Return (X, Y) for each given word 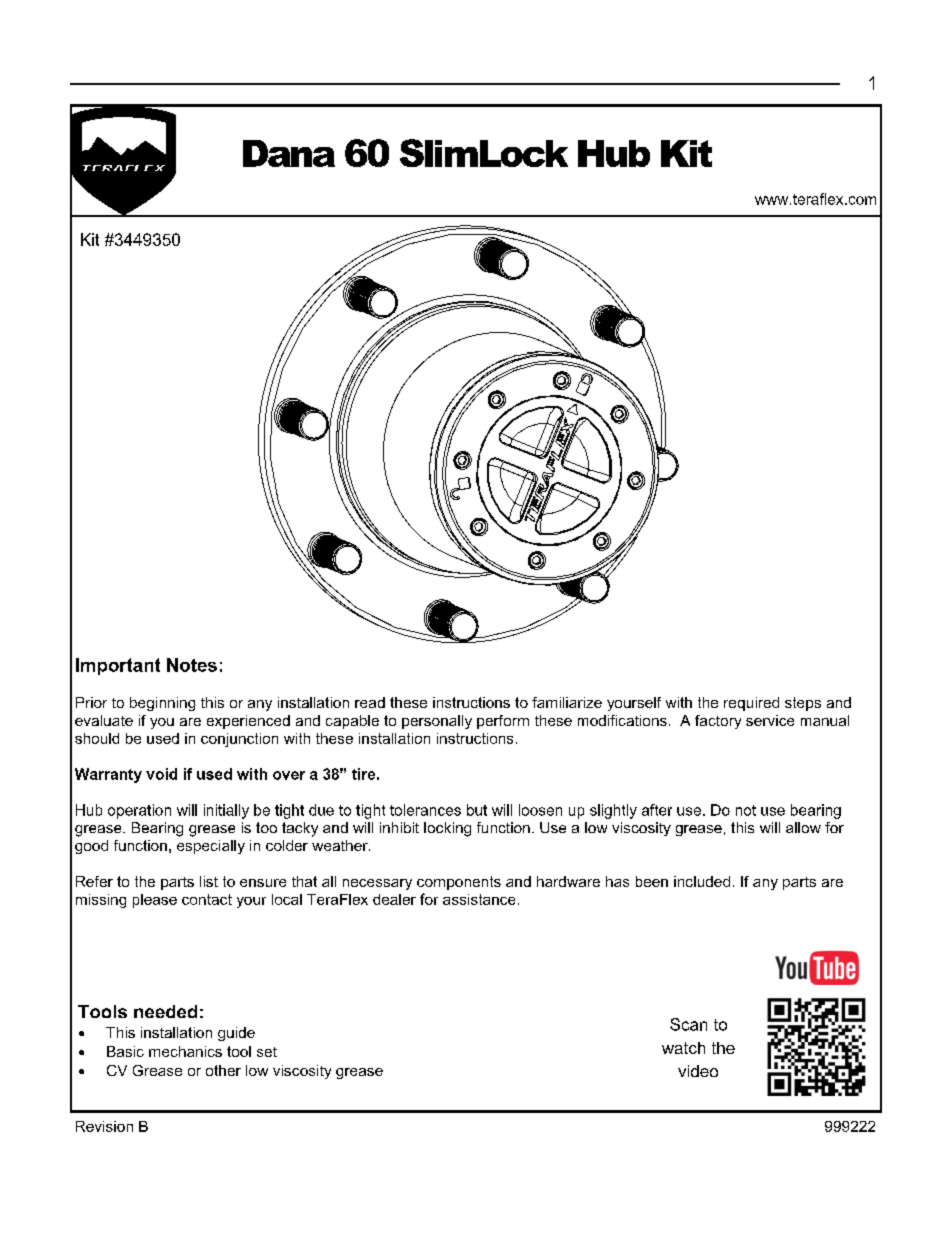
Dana (289, 153)
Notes (192, 665)
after (657, 810)
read (370, 702)
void (161, 774)
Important (118, 666)
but (477, 810)
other (223, 1070)
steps (803, 704)
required (751, 704)
